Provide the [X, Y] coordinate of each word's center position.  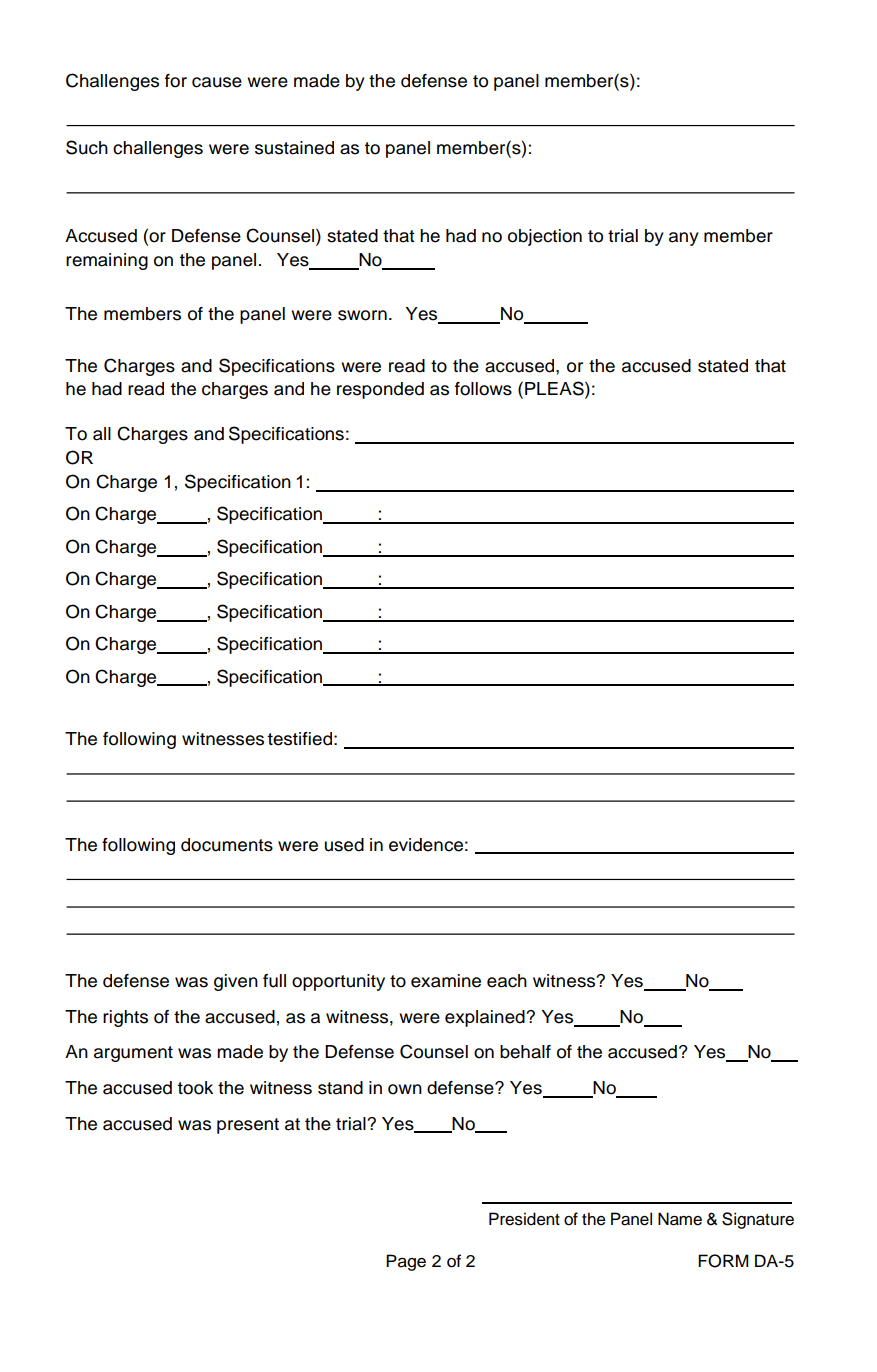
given [236, 982]
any [684, 239]
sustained [294, 148]
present [248, 1126]
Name [680, 1219]
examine [446, 981]
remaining [107, 261]
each [507, 981]
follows [483, 389]
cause [217, 82]
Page [406, 1262]
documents [227, 845]
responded [380, 390]
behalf [525, 1052]
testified [300, 739]
